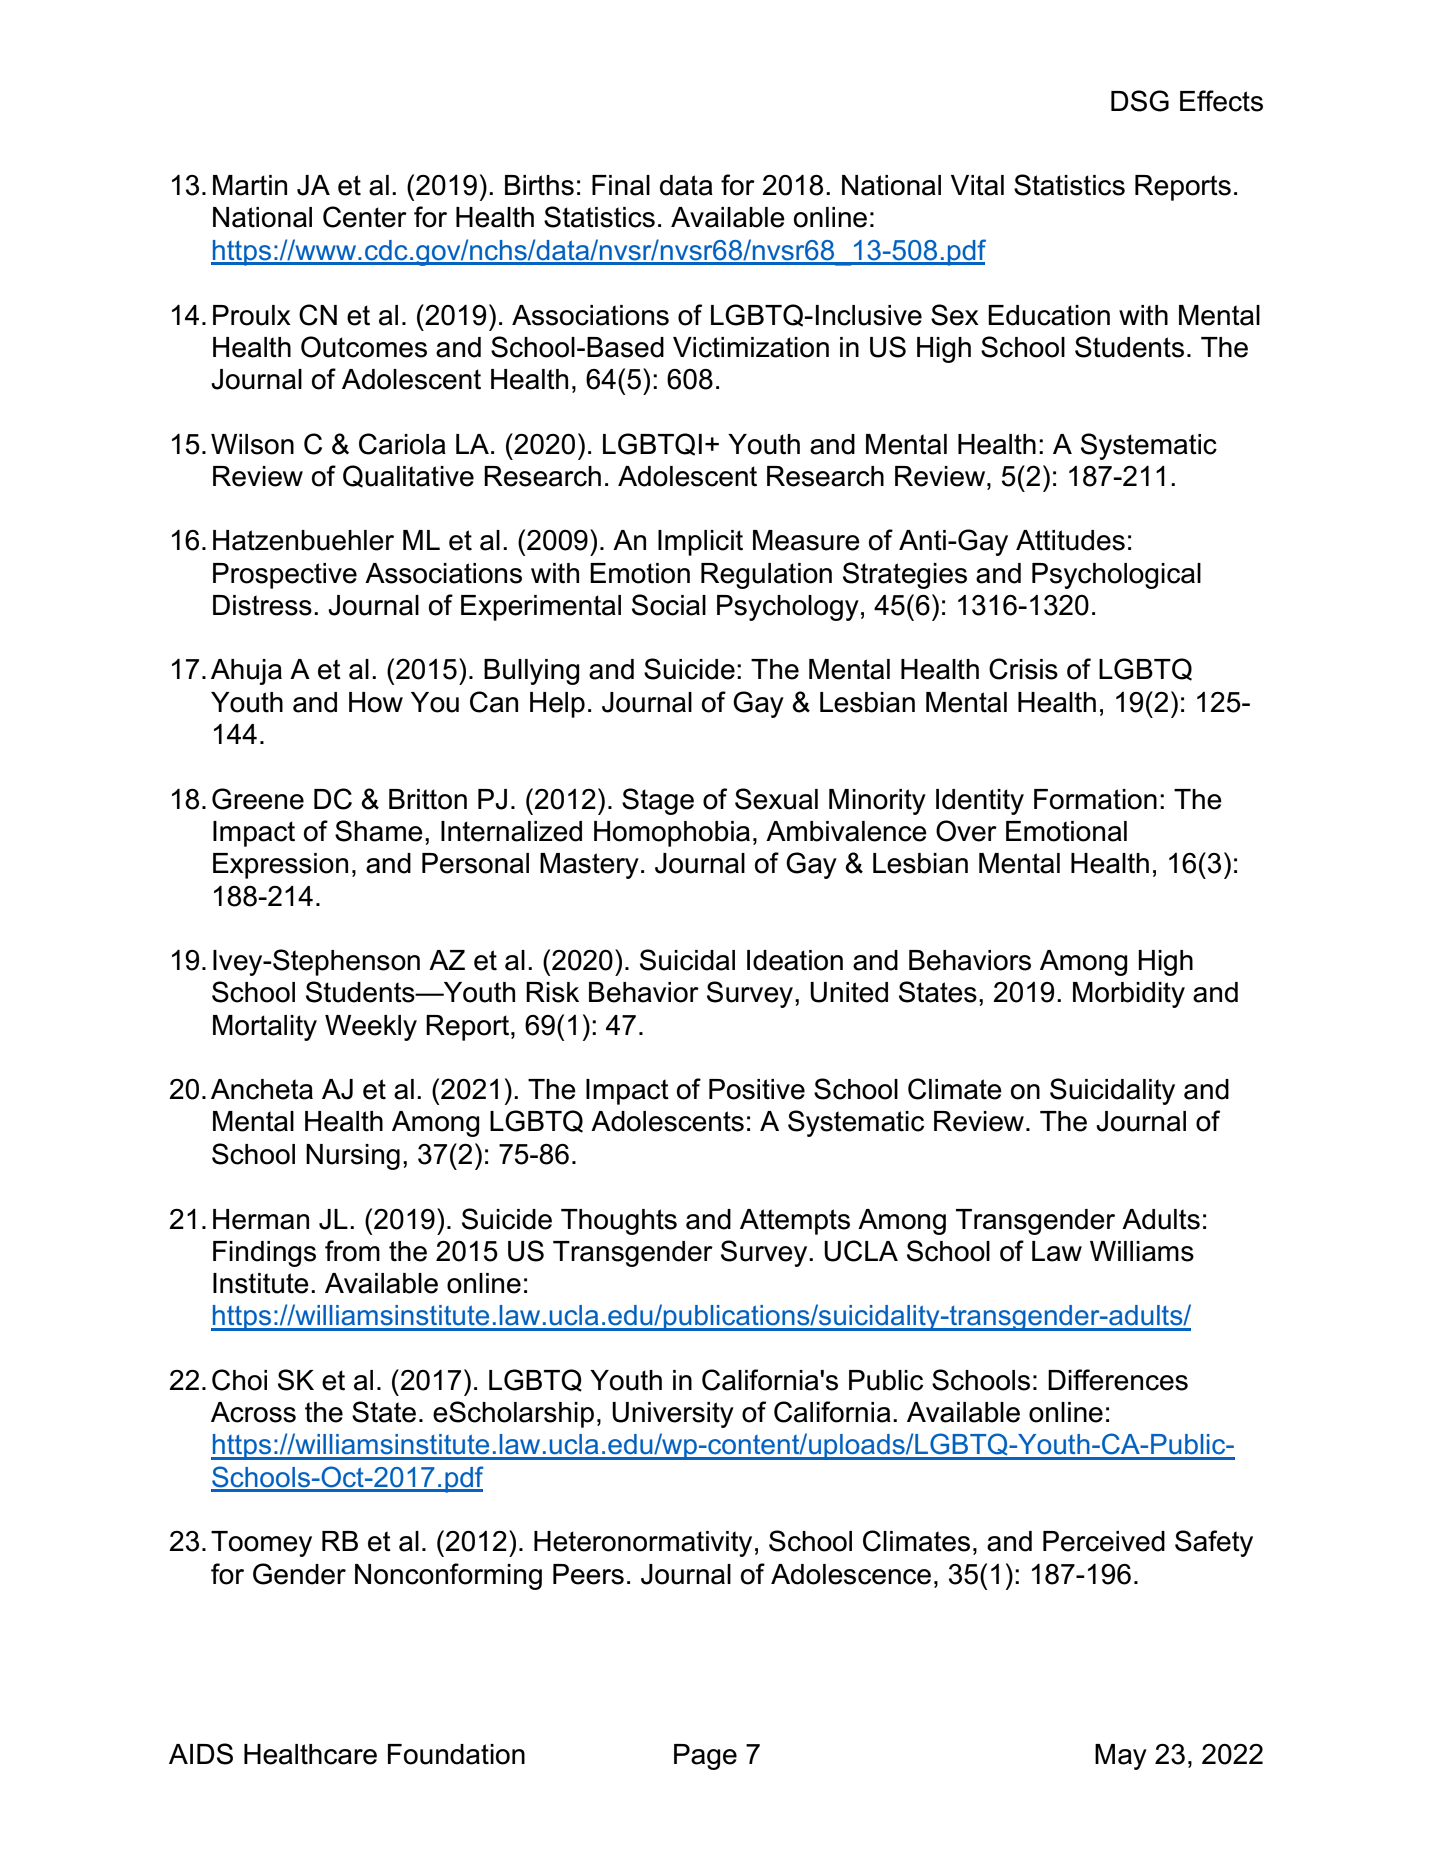 The width and height of the page is (1432, 1853). What do you see at coordinates (365, 217) in the page?
I see `Center` at bounding box center [365, 217].
